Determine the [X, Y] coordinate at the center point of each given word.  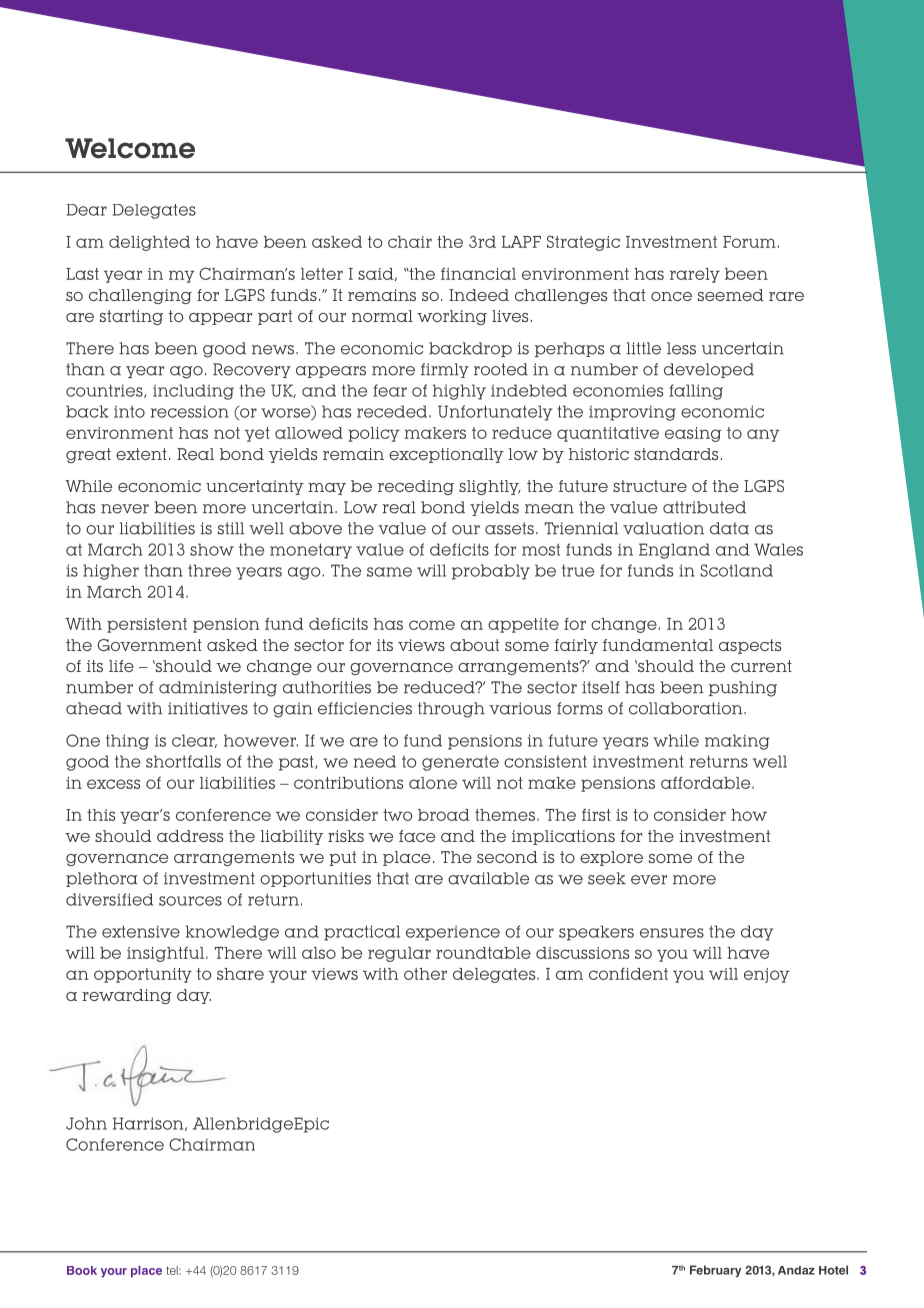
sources [190, 901]
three [209, 570]
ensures [672, 933]
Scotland [736, 570]
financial [478, 273]
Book [82, 1270]
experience [453, 933]
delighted [149, 243]
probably [491, 572]
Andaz [796, 1270]
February [715, 1271]
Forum [749, 242]
